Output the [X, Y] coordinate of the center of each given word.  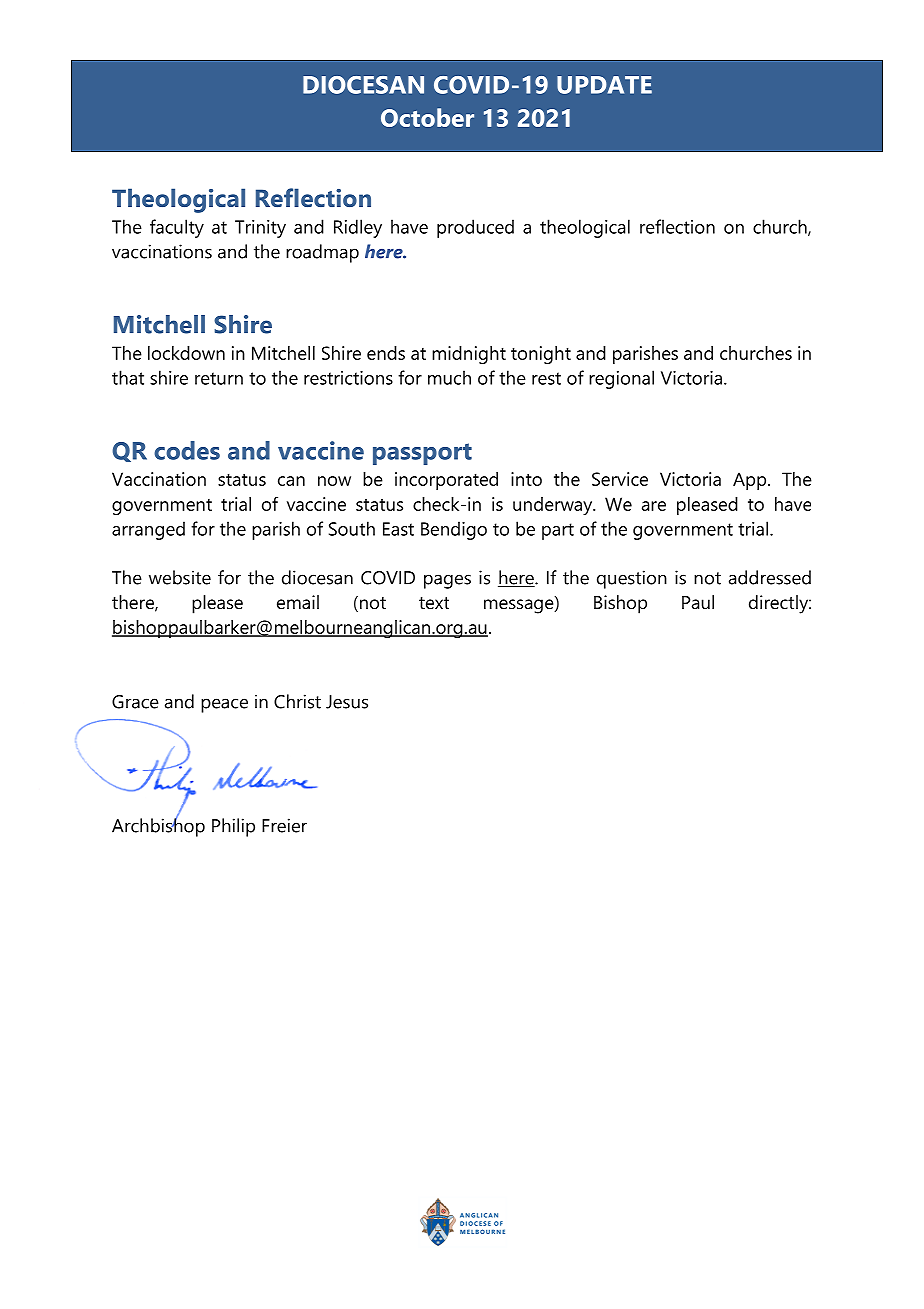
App [751, 481]
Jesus [347, 702]
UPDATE [604, 85]
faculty [177, 228]
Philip [233, 827]
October [427, 117]
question [632, 579]
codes [187, 450]
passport [422, 454]
